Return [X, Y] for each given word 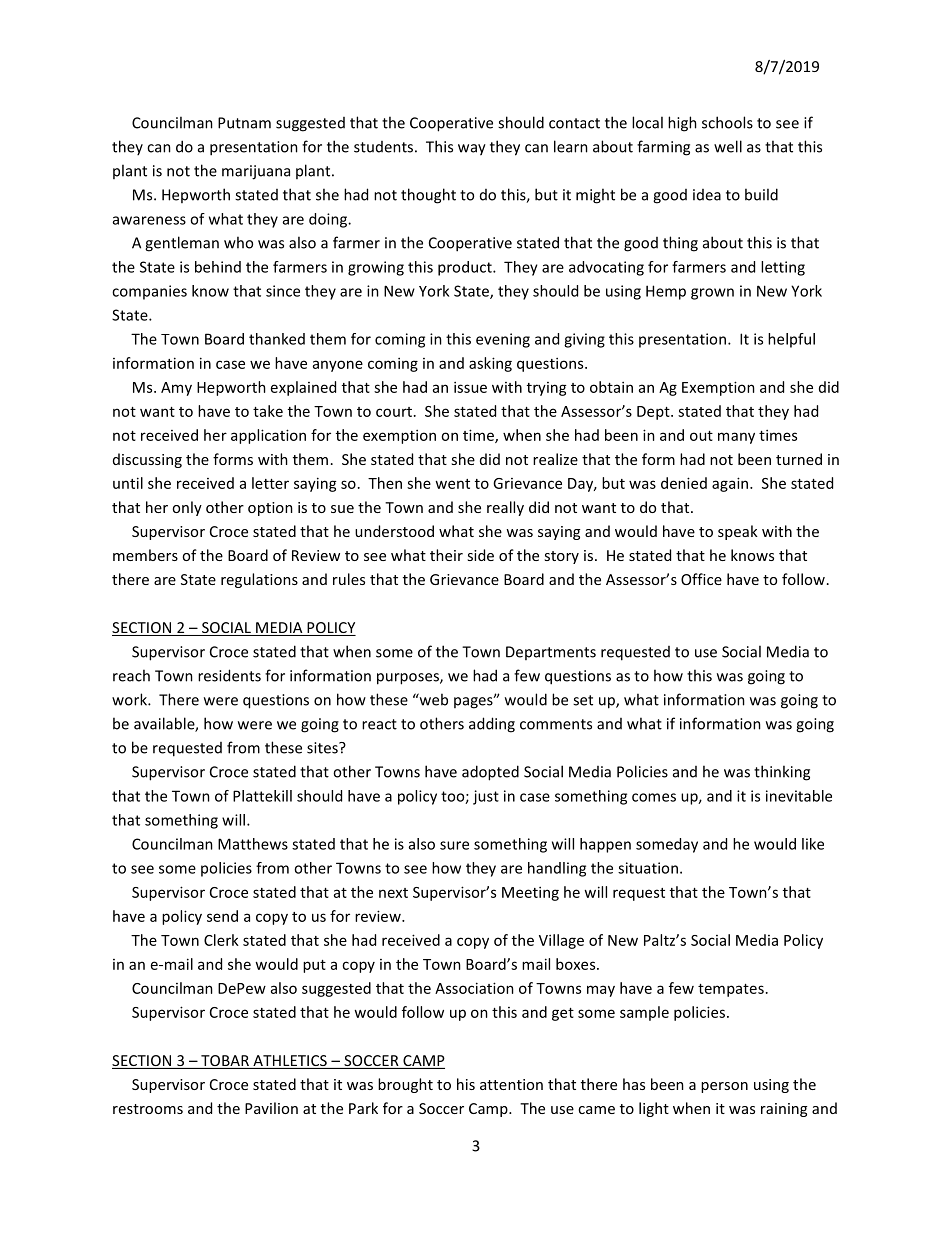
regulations [259, 580]
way [472, 150]
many [736, 438]
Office [701, 579]
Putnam [244, 123]
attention [511, 1084]
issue [470, 387]
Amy [176, 389]
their [446, 555]
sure [454, 845]
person [724, 1087]
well [728, 146]
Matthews [253, 844]
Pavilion [271, 1108]
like [813, 844]
